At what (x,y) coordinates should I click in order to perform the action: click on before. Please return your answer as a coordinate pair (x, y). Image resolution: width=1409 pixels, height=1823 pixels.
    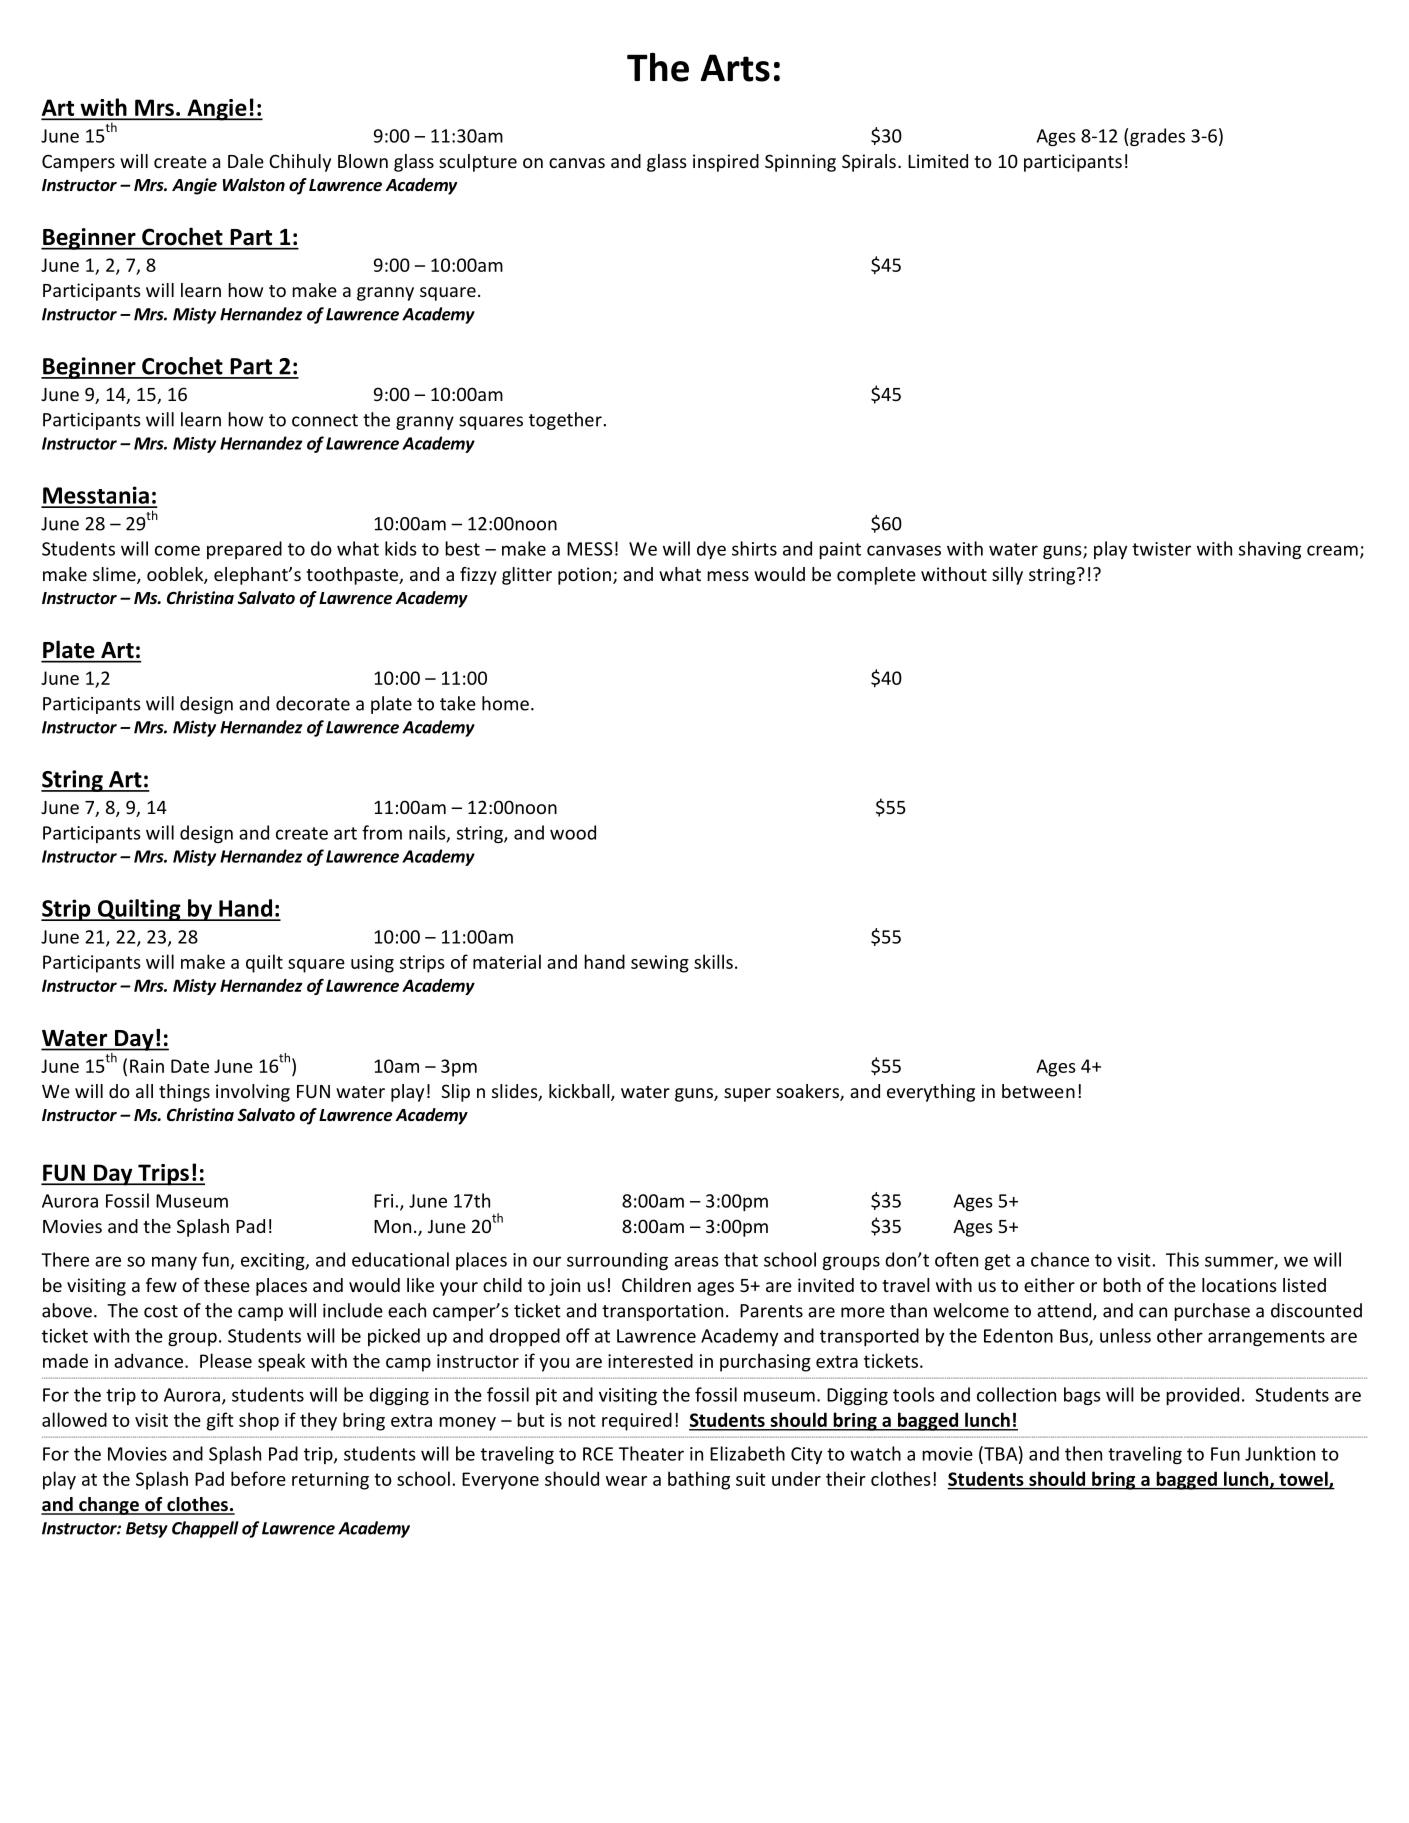
    Looking at the image, I should click on (258, 1478).
